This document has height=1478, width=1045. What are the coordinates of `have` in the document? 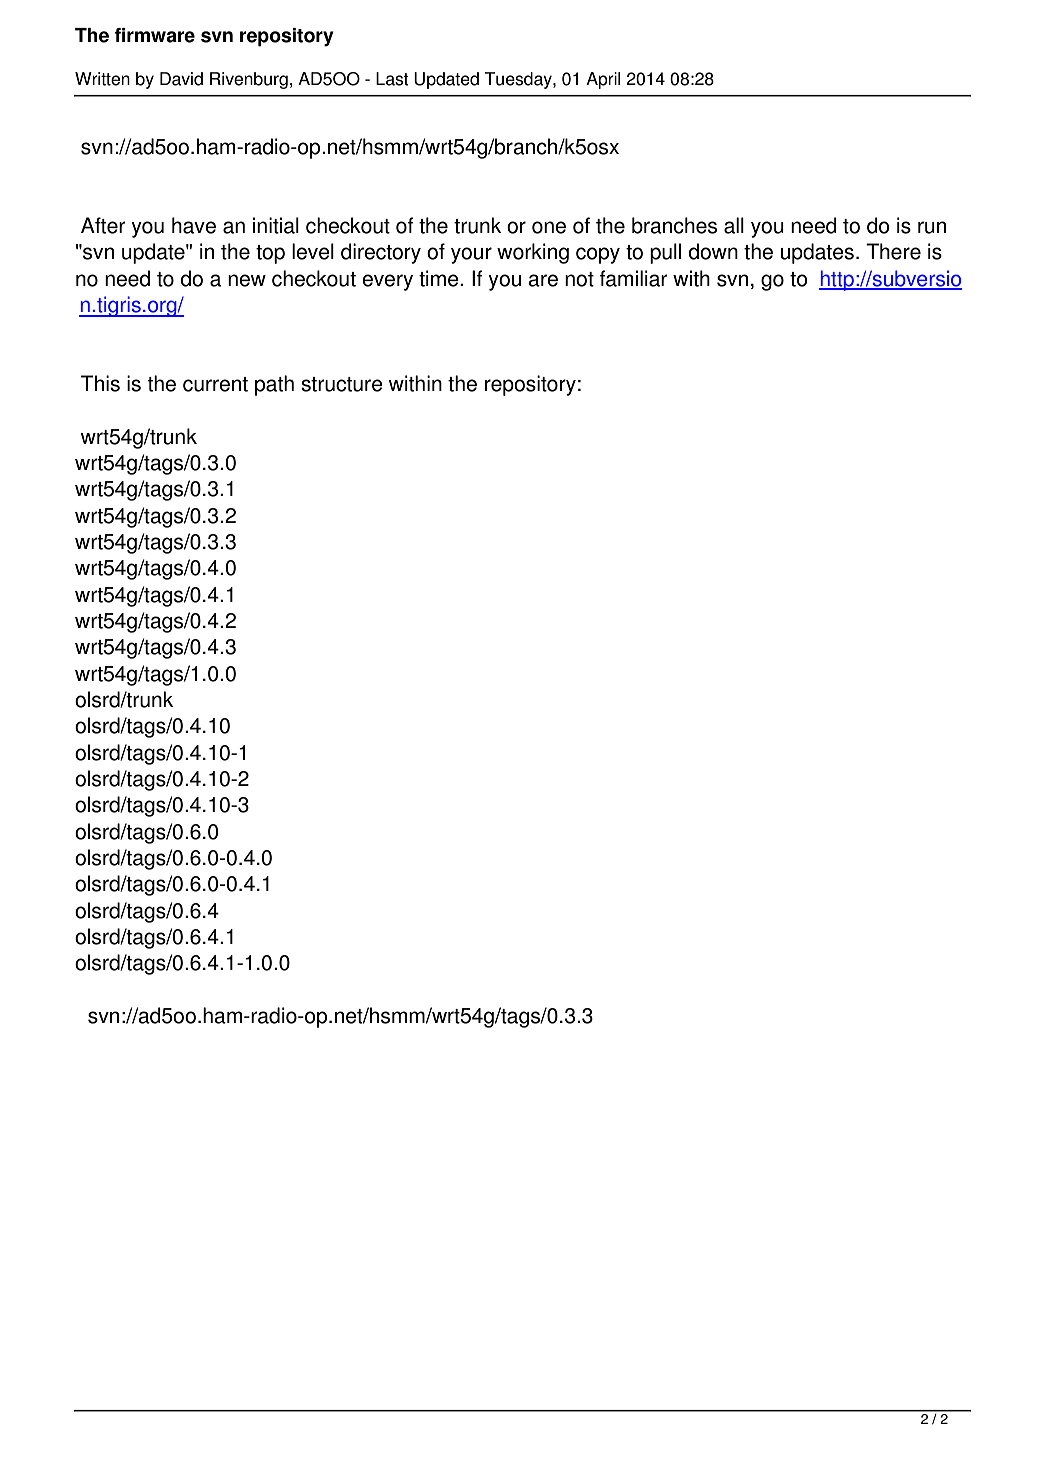 It's located at (194, 225).
